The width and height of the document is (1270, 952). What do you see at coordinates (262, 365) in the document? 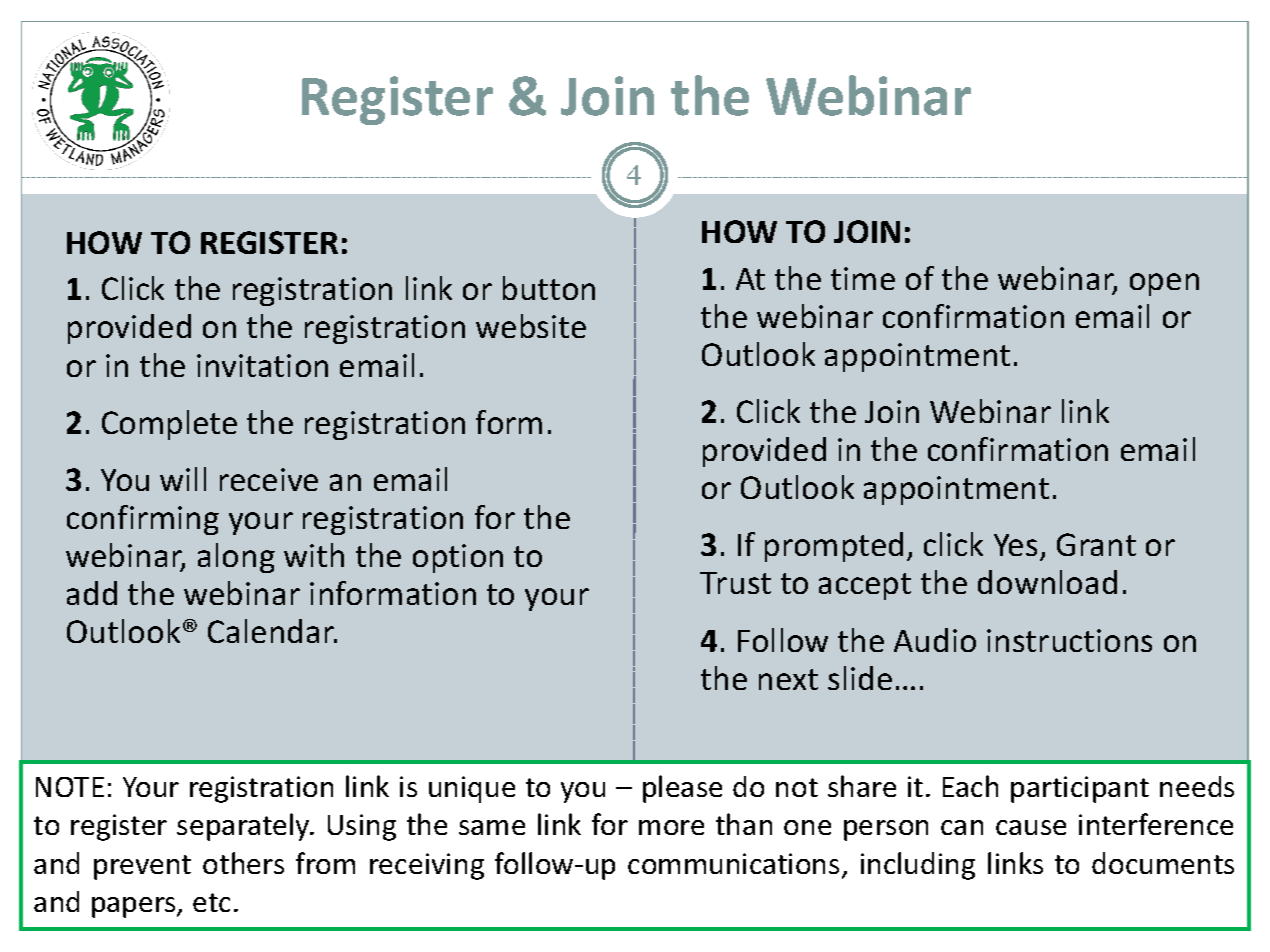
I see `invitation` at bounding box center [262, 365].
